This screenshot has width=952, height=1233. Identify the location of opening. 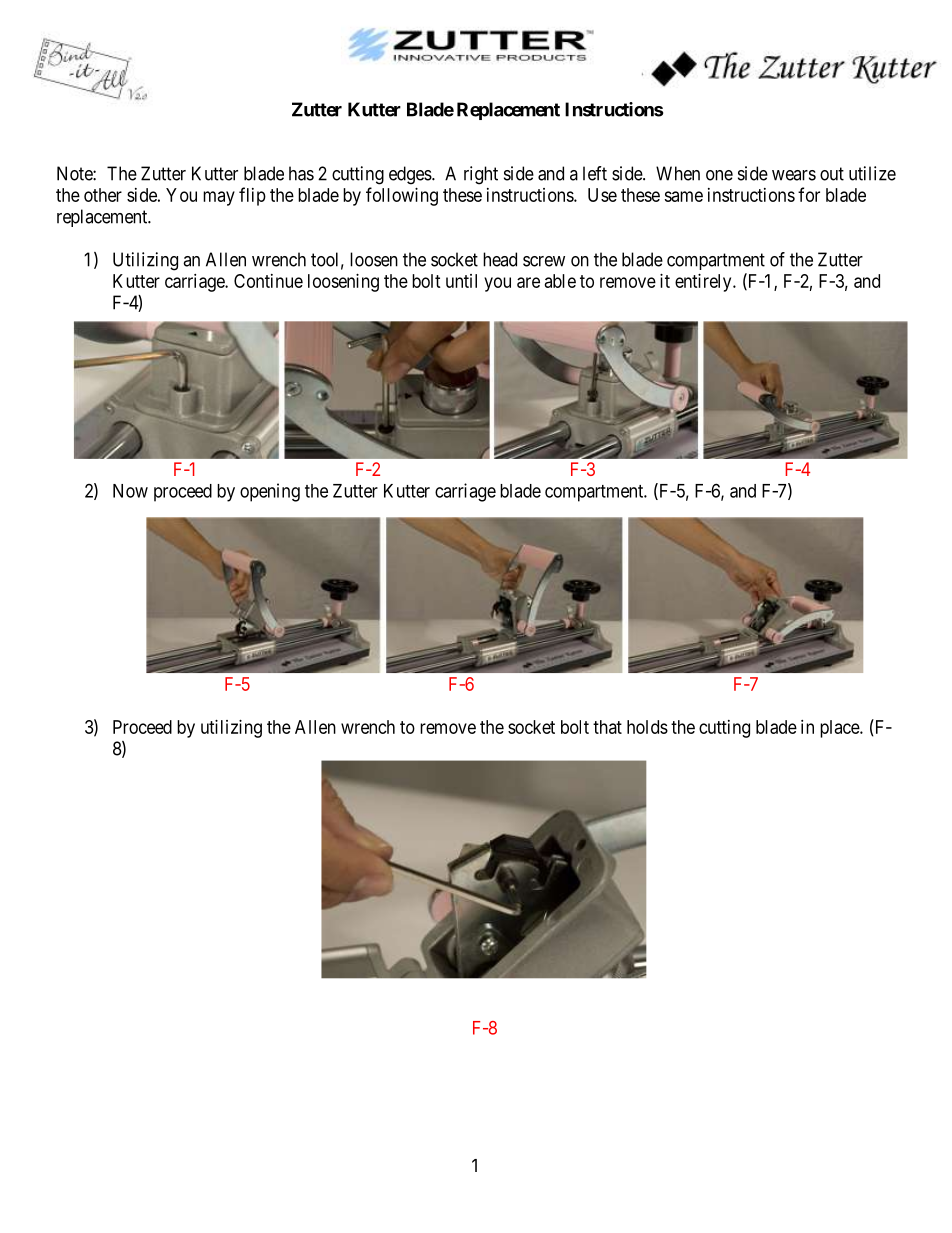
(270, 492).
